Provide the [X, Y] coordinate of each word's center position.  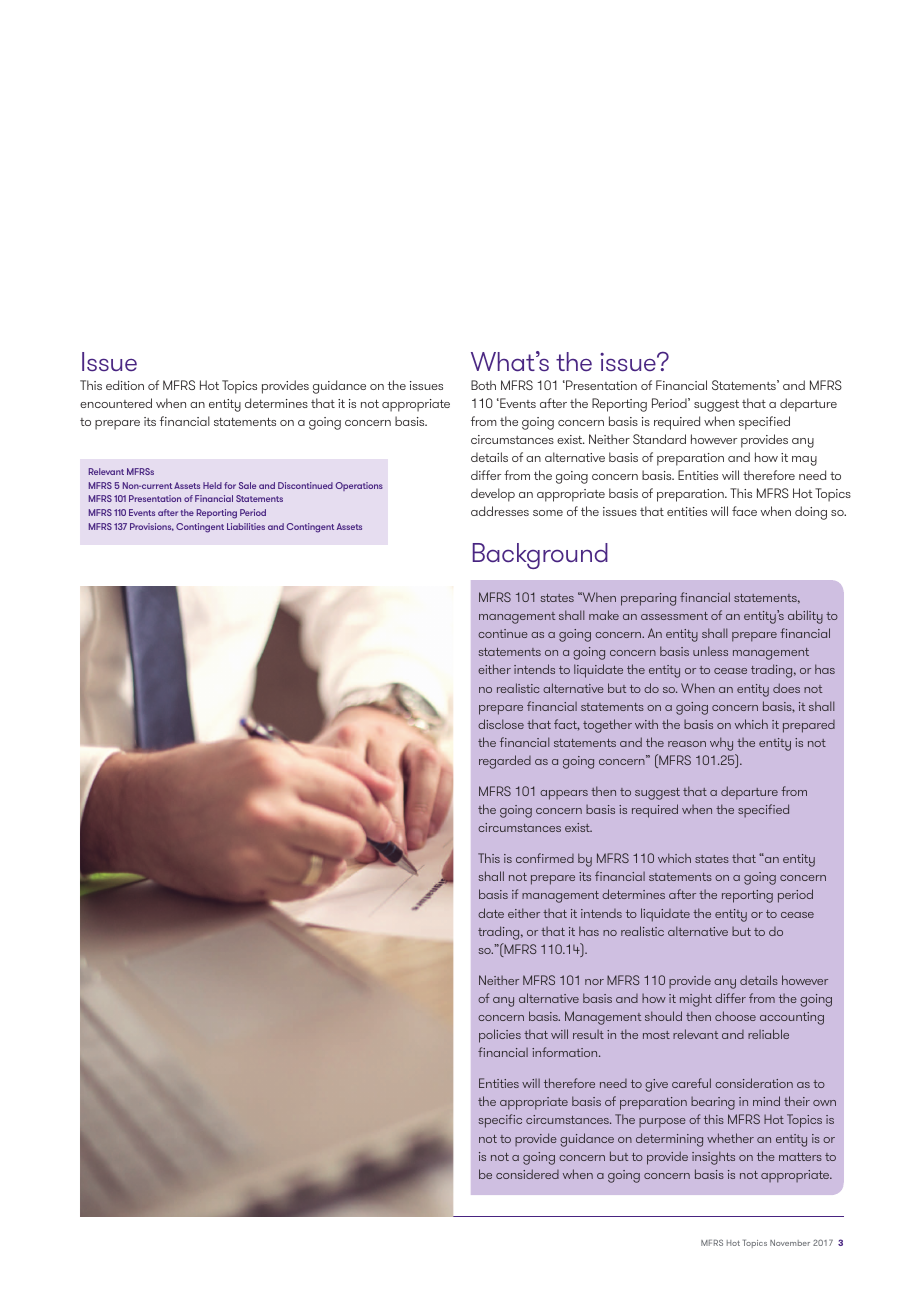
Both [483, 385]
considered [527, 1174]
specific [500, 1121]
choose [735, 1016]
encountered [116, 403]
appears [564, 795]
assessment [674, 616]
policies [500, 1036]
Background [540, 556]
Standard [659, 439]
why [721, 744]
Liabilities [246, 526]
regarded [505, 762]
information [566, 1052]
